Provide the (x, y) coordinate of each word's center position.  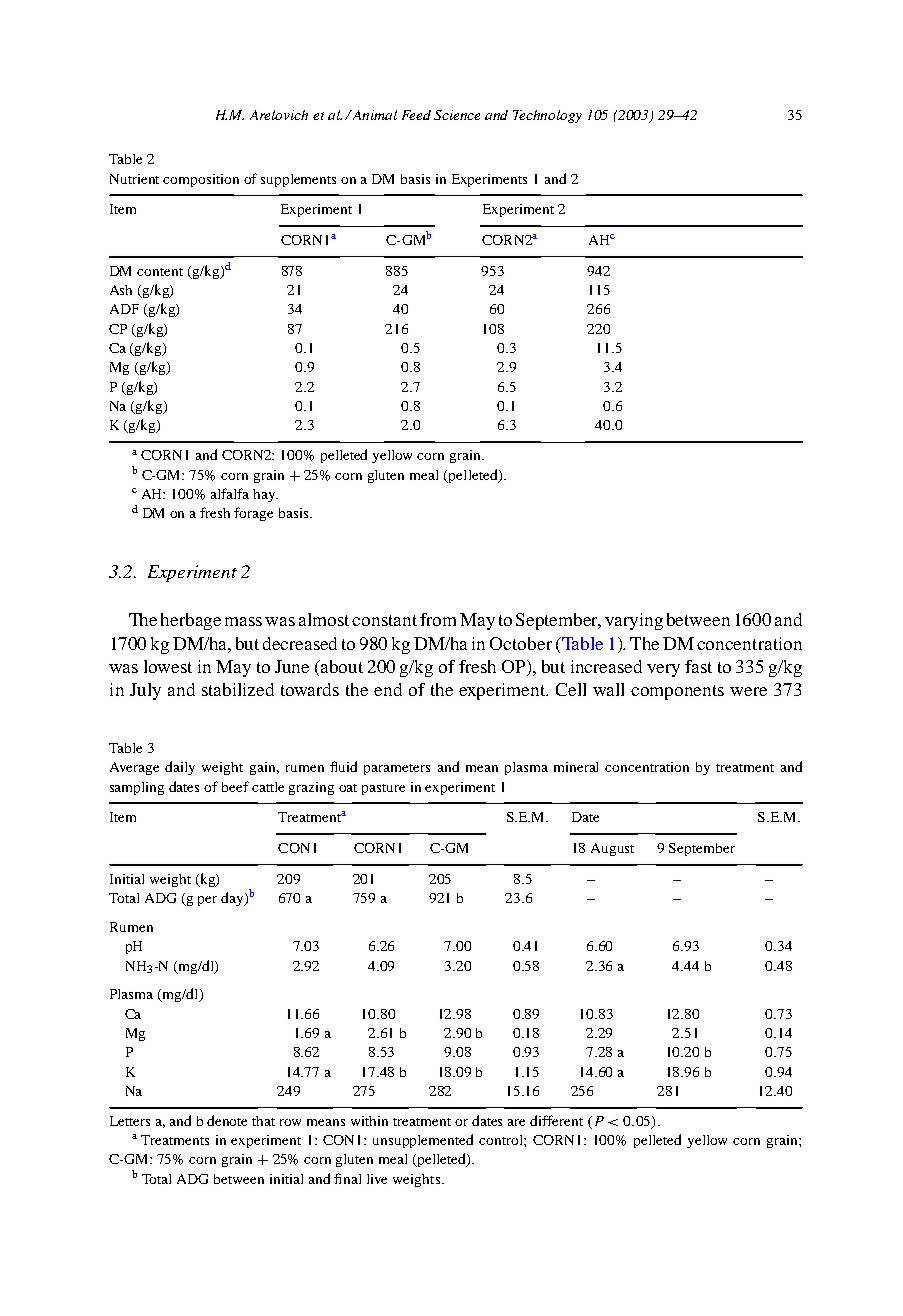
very (663, 670)
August (612, 849)
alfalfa (230, 493)
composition (201, 180)
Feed (416, 115)
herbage (191, 621)
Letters (130, 1121)
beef (235, 786)
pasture (383, 789)
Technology (547, 116)
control (502, 1140)
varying (634, 621)
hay (265, 495)
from (438, 619)
